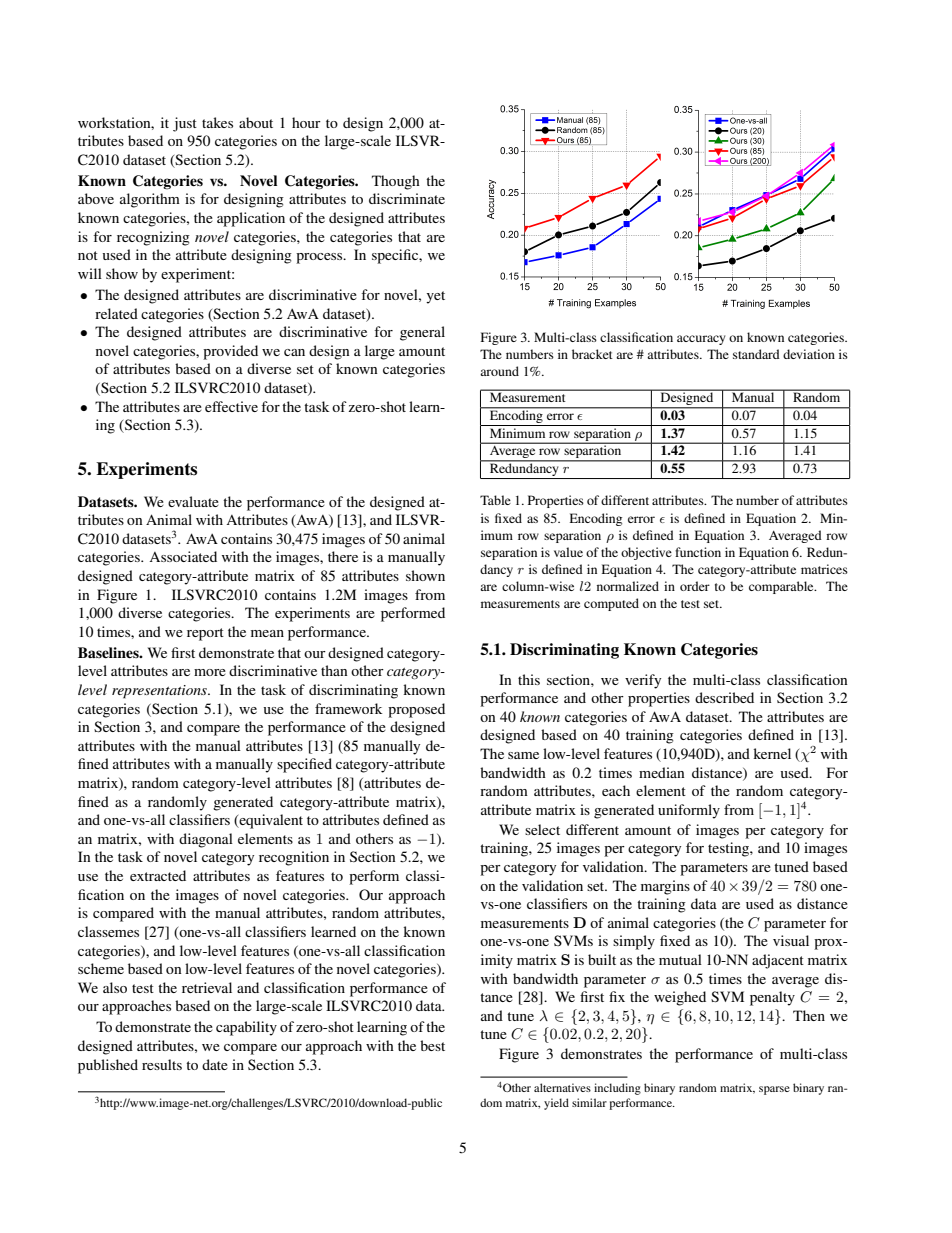  Describe the element at coordinates (432, 1045) in the document. I see `best` at that location.
